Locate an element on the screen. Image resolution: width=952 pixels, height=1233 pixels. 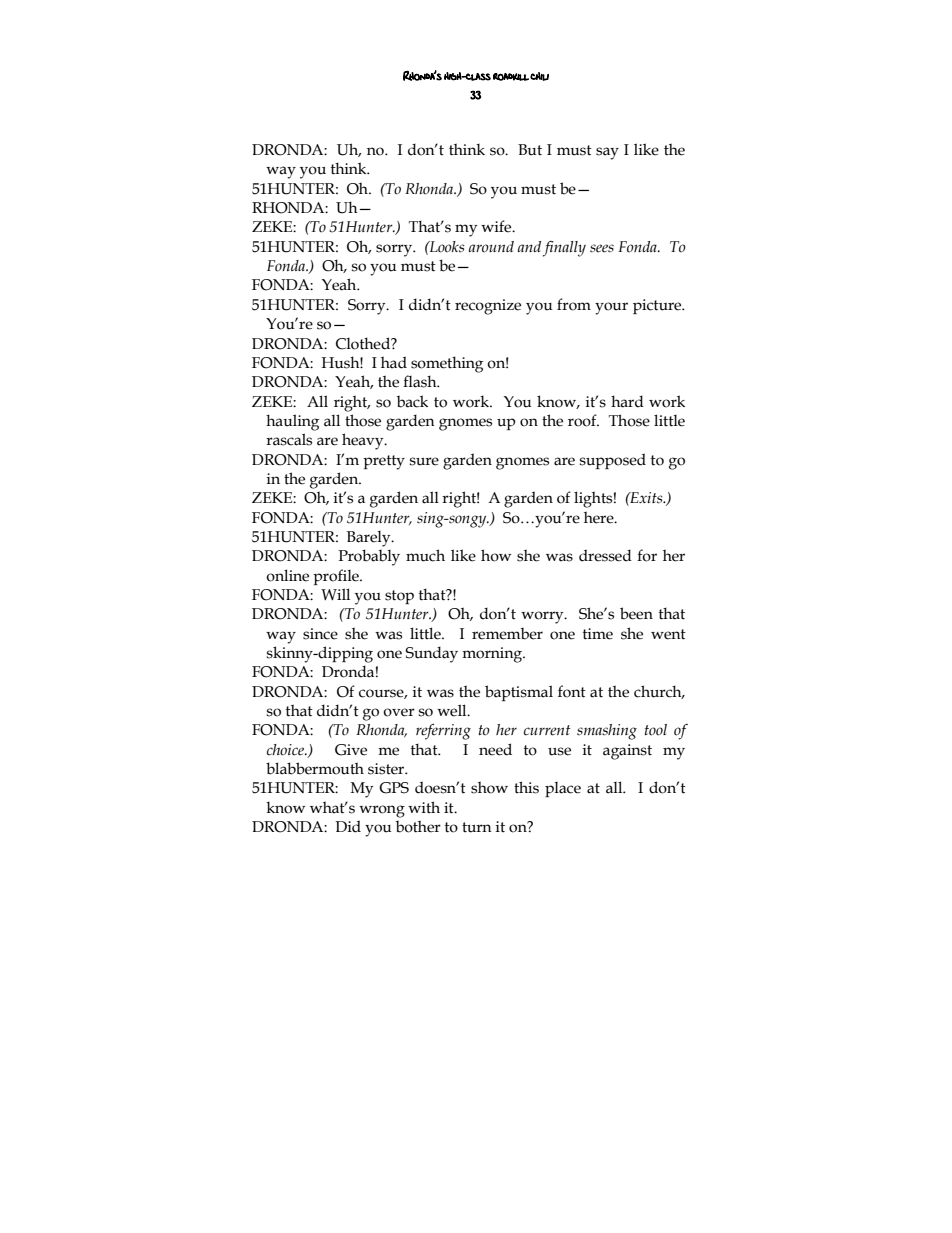
roadkill is located at coordinates (511, 77).
